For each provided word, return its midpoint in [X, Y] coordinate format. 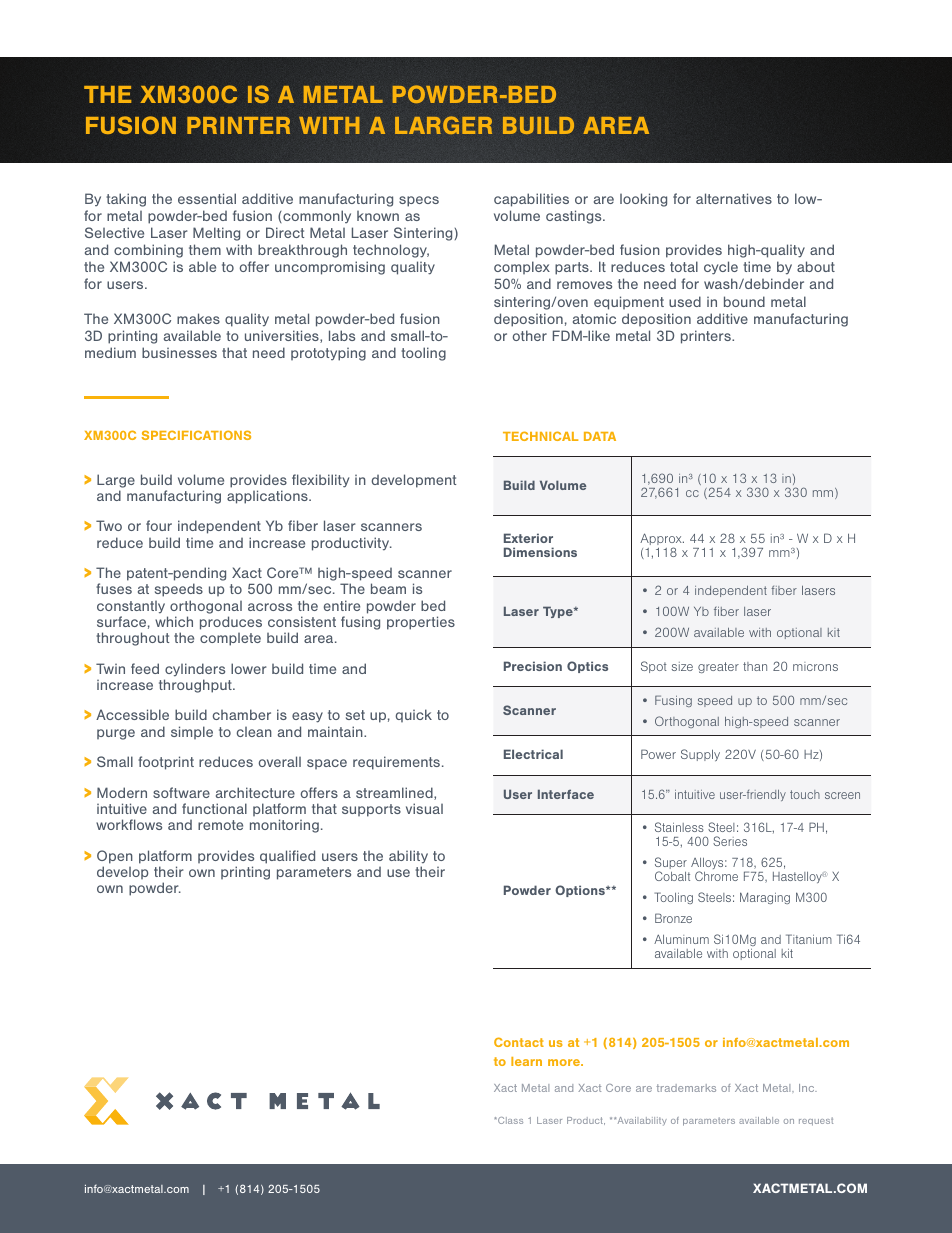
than [755, 666]
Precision [533, 666]
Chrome [716, 876]
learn [526, 1061]
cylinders [195, 670]
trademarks [686, 1088]
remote [220, 825]
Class [509, 1120]
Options [581, 891]
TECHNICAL [540, 436]
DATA [600, 436]
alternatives [734, 198]
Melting [216, 234]
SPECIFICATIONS [196, 435]
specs [419, 201]
